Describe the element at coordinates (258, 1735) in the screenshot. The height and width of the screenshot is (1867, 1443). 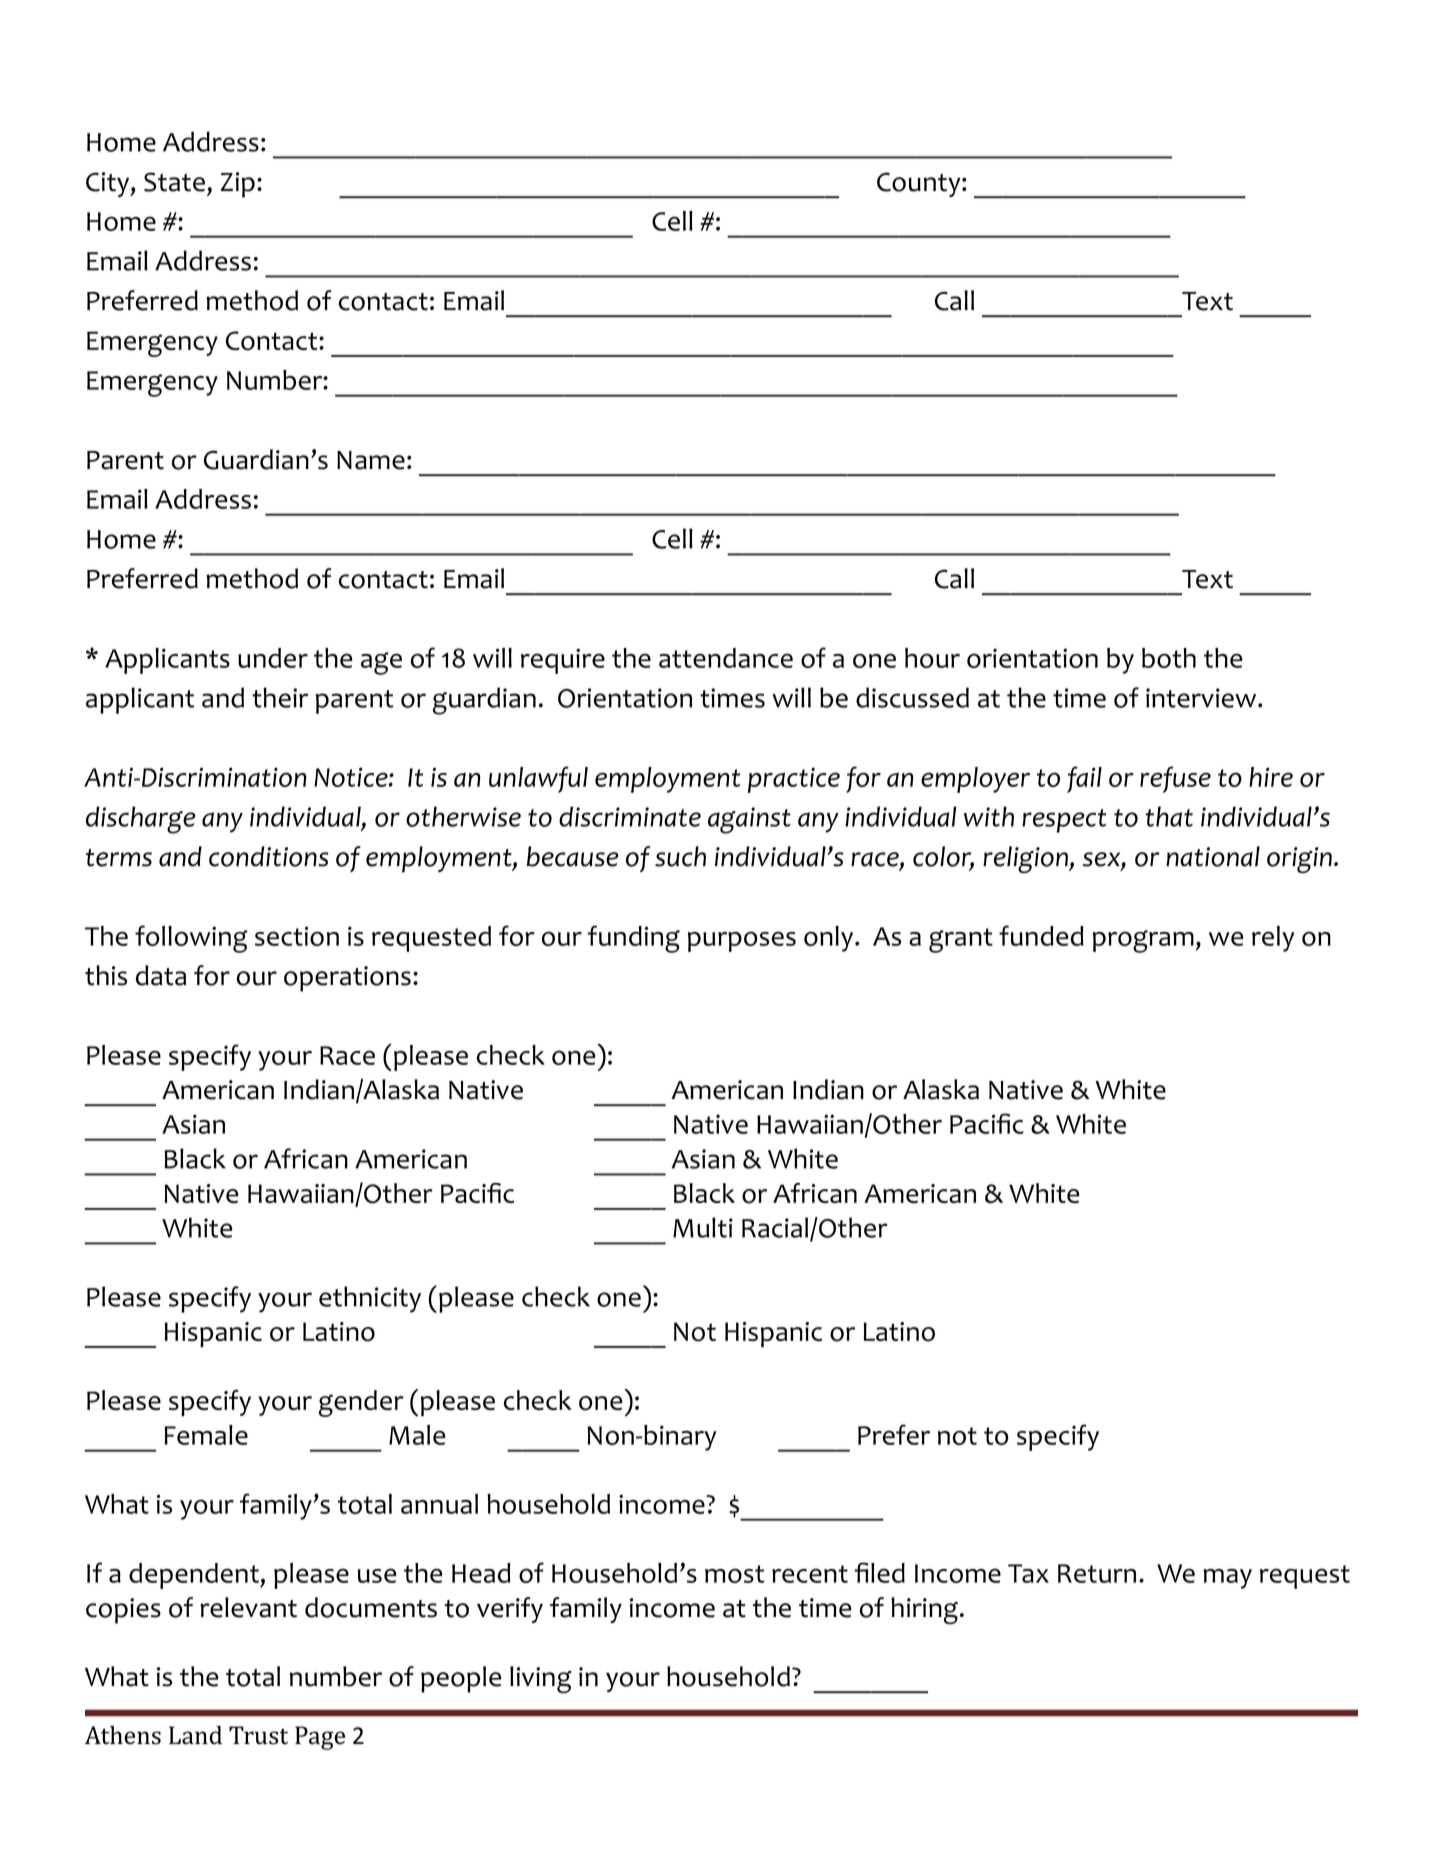
I see `Trust` at that location.
